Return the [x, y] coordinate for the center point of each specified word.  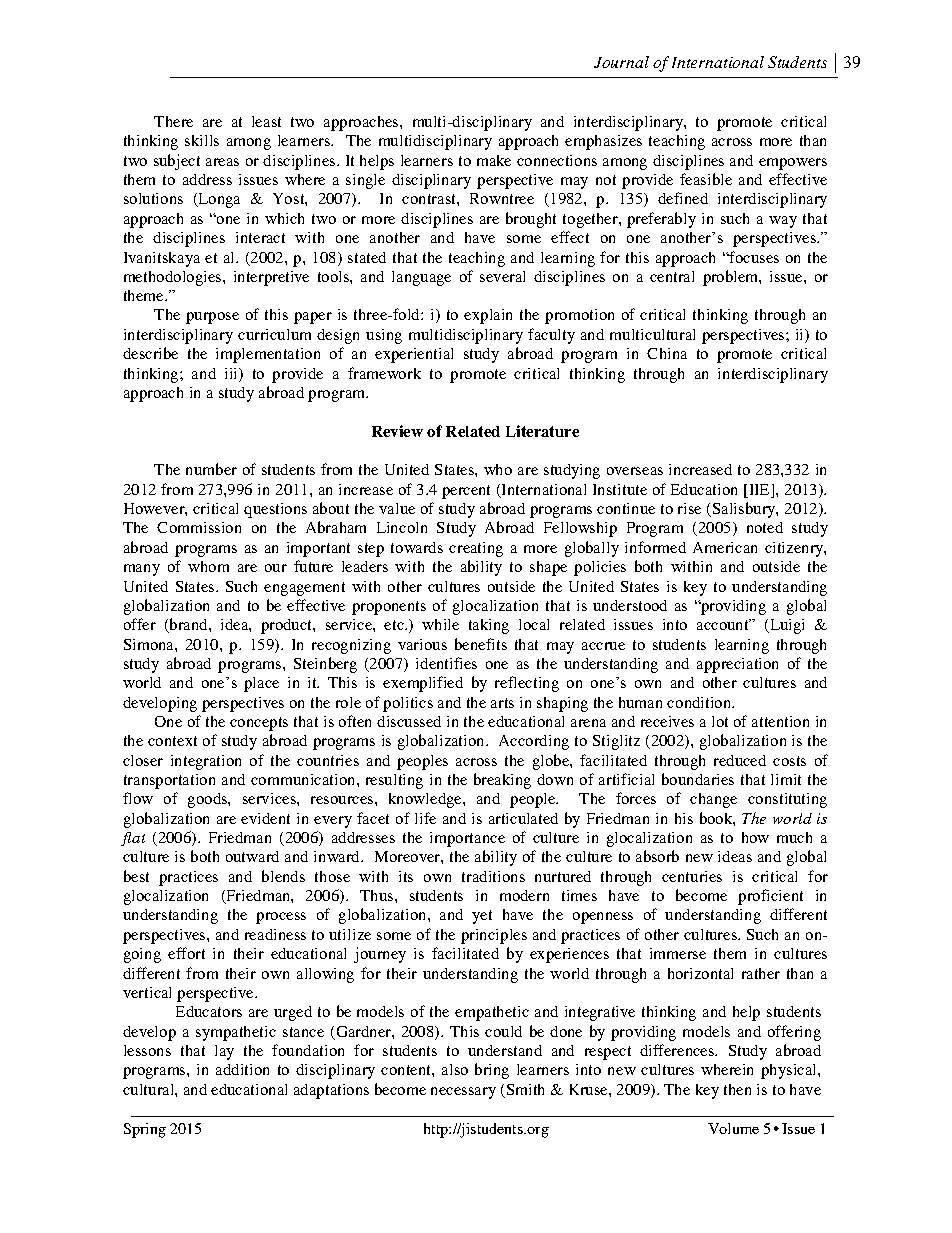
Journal [621, 62]
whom [208, 566]
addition [242, 1069]
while [440, 624]
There [173, 121]
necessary [463, 1093]
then [737, 1089]
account [724, 624]
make [494, 160]
